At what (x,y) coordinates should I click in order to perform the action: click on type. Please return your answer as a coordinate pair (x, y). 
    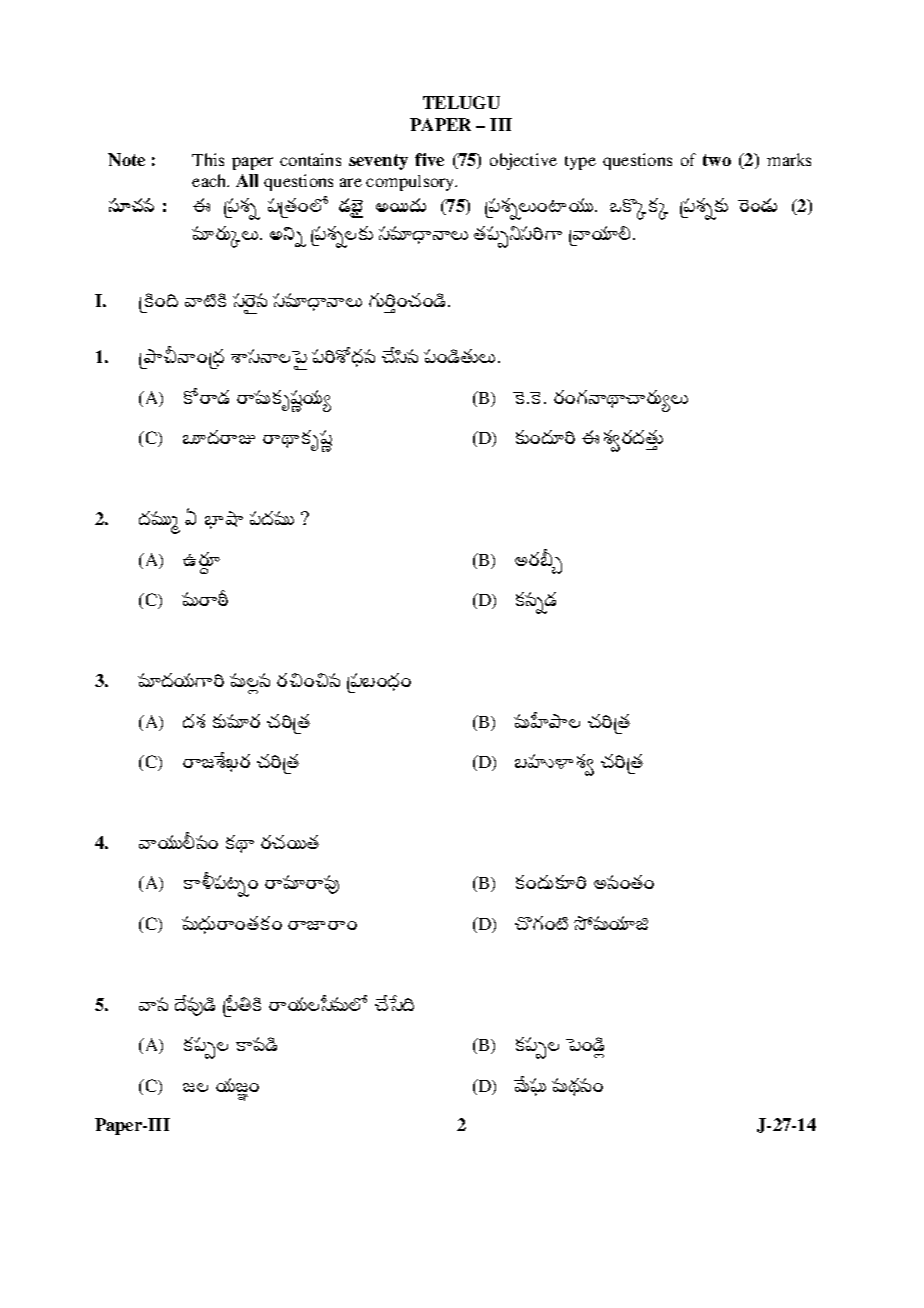
    Looking at the image, I should click on (580, 163).
